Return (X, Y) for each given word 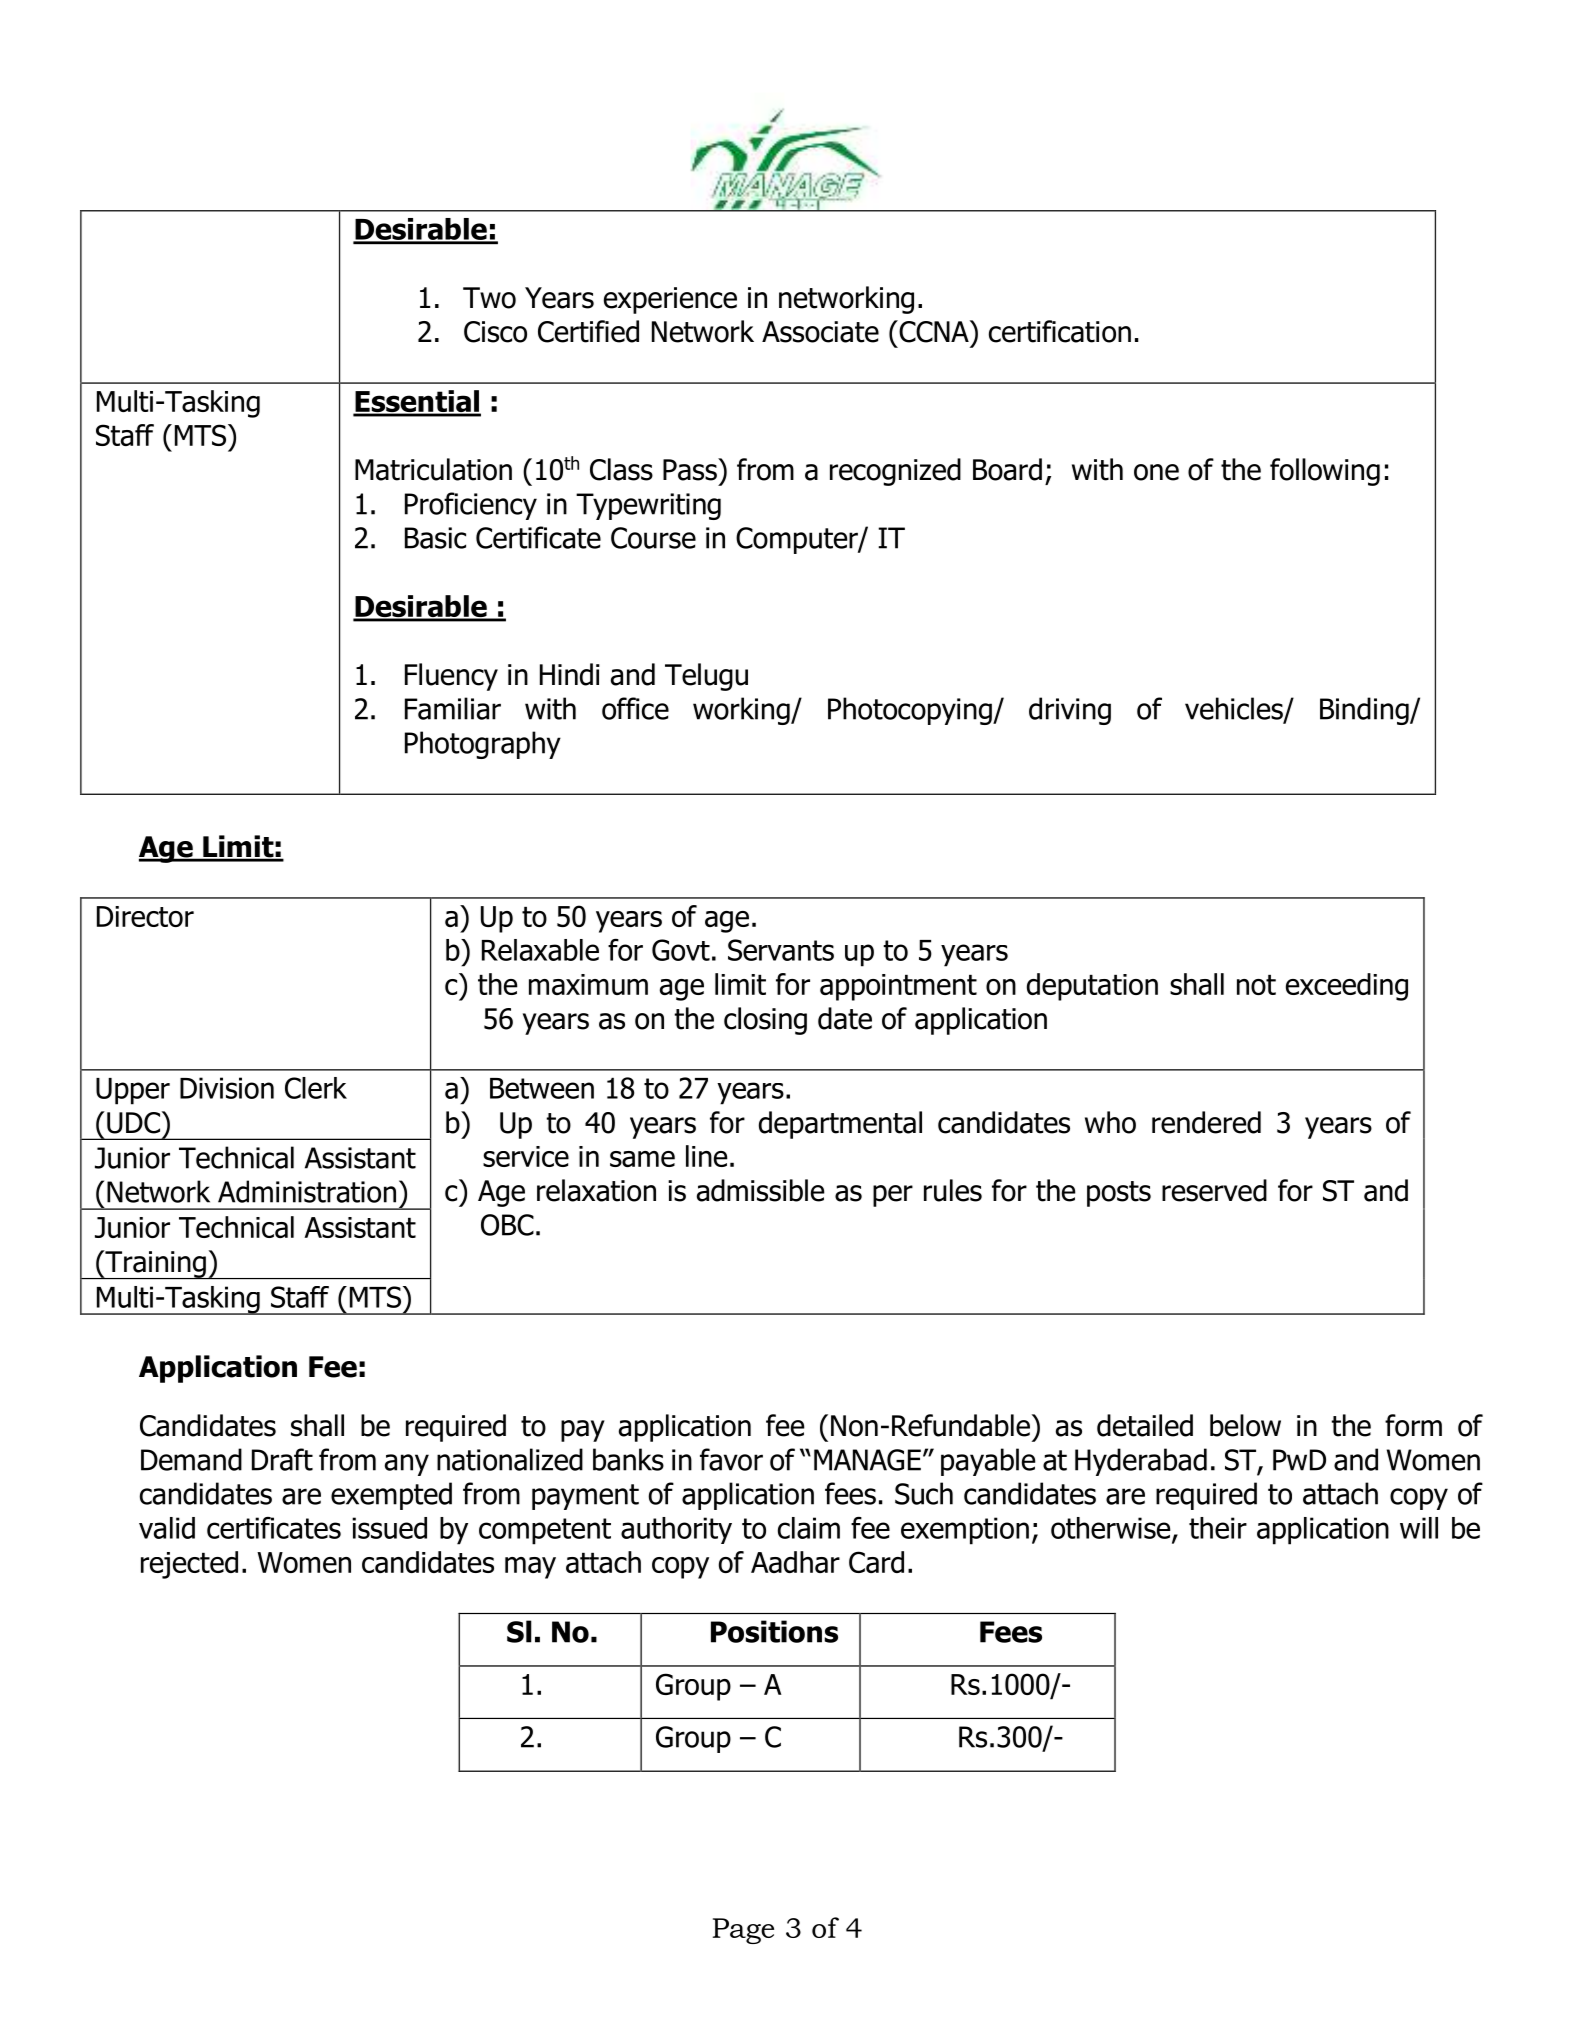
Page (743, 1931)
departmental (840, 1125)
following (1325, 472)
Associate (820, 332)
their (1218, 1528)
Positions (774, 1631)
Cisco (495, 332)
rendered (1206, 1122)
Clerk (316, 1088)
